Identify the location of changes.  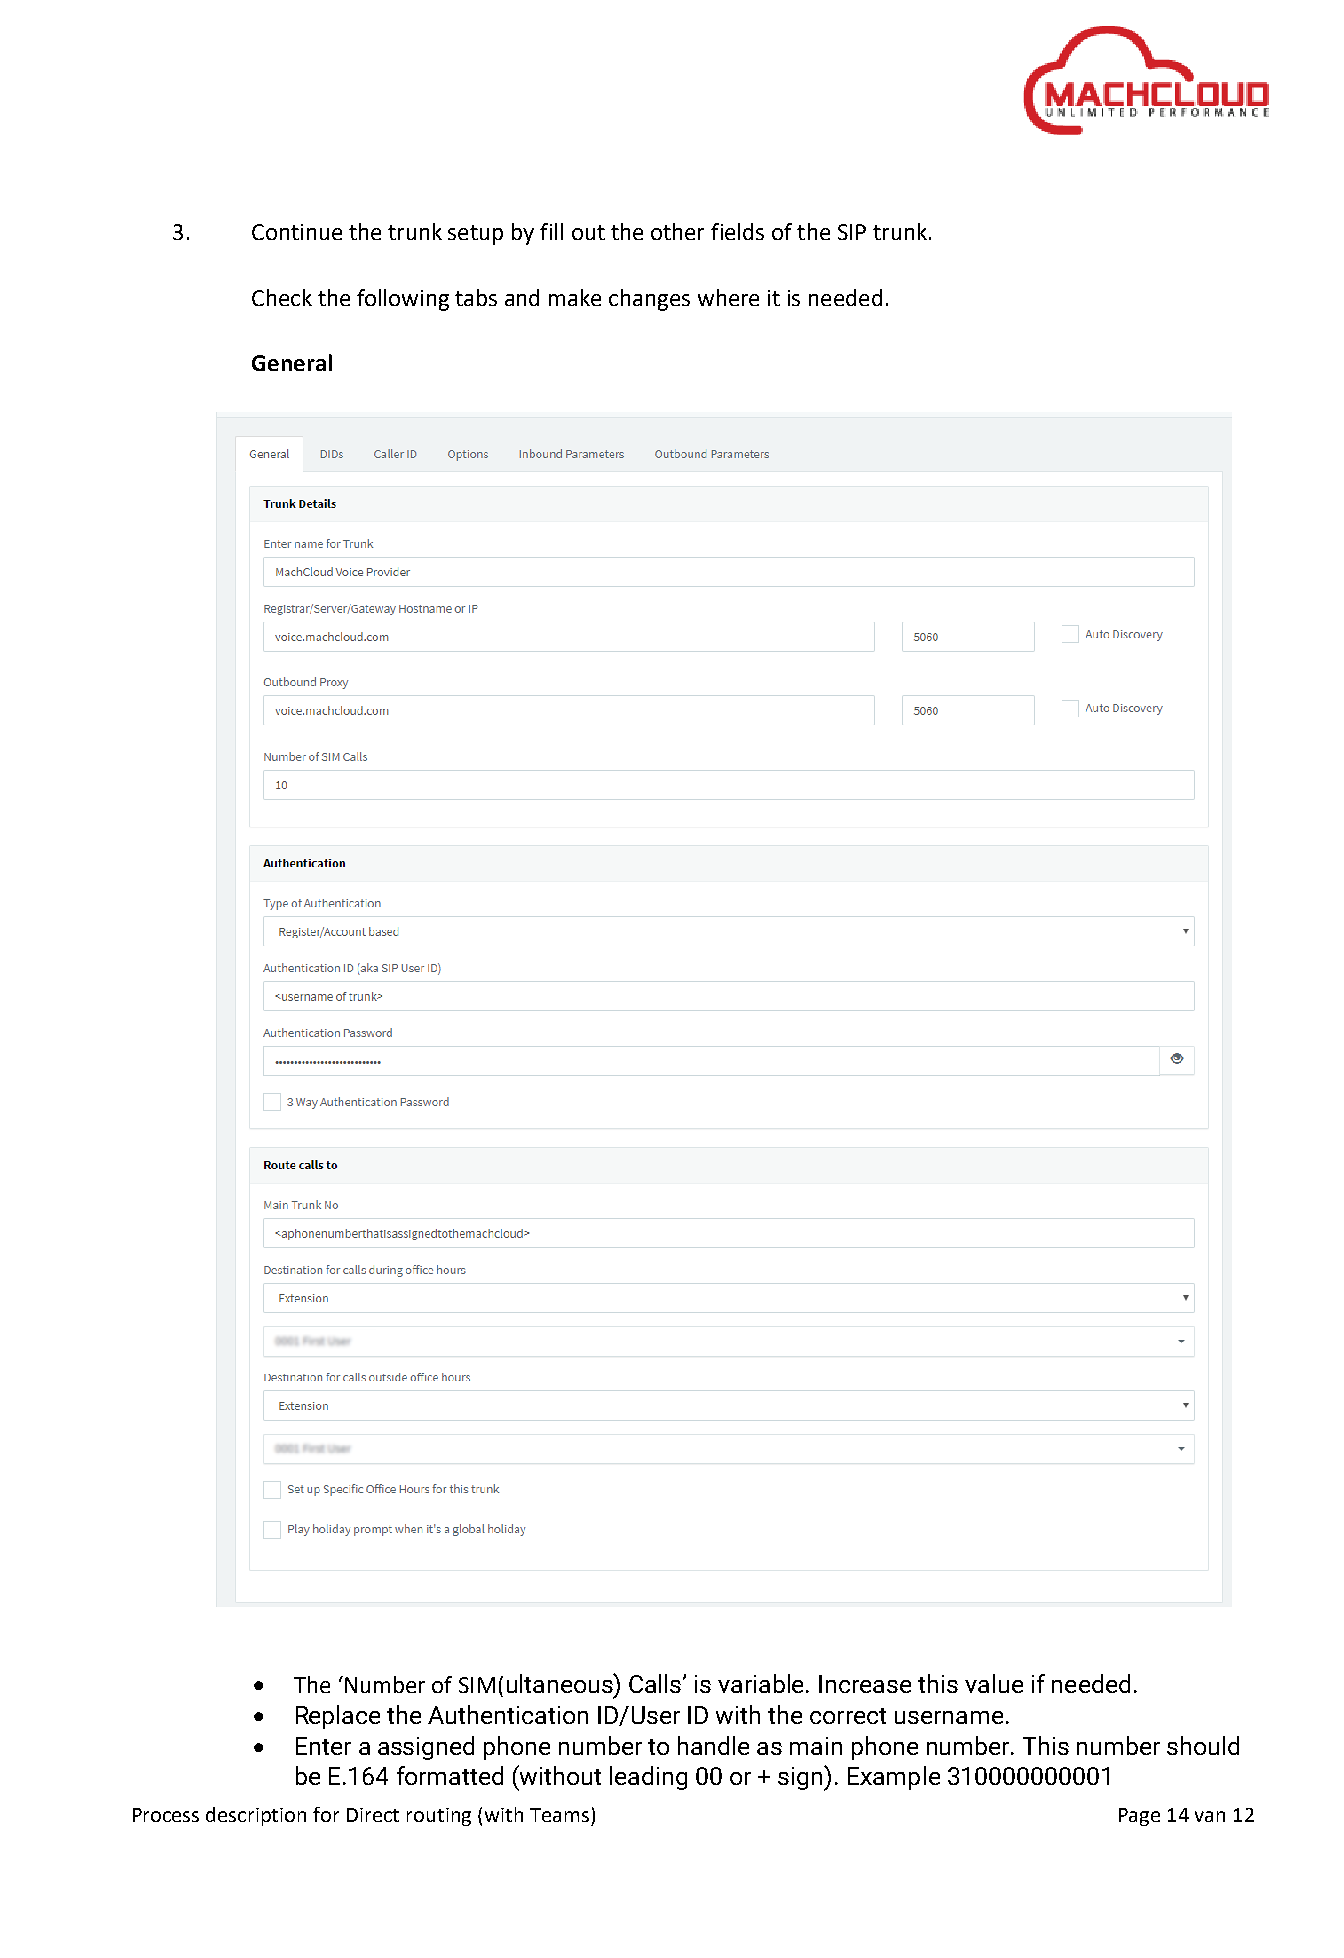
(649, 300).
